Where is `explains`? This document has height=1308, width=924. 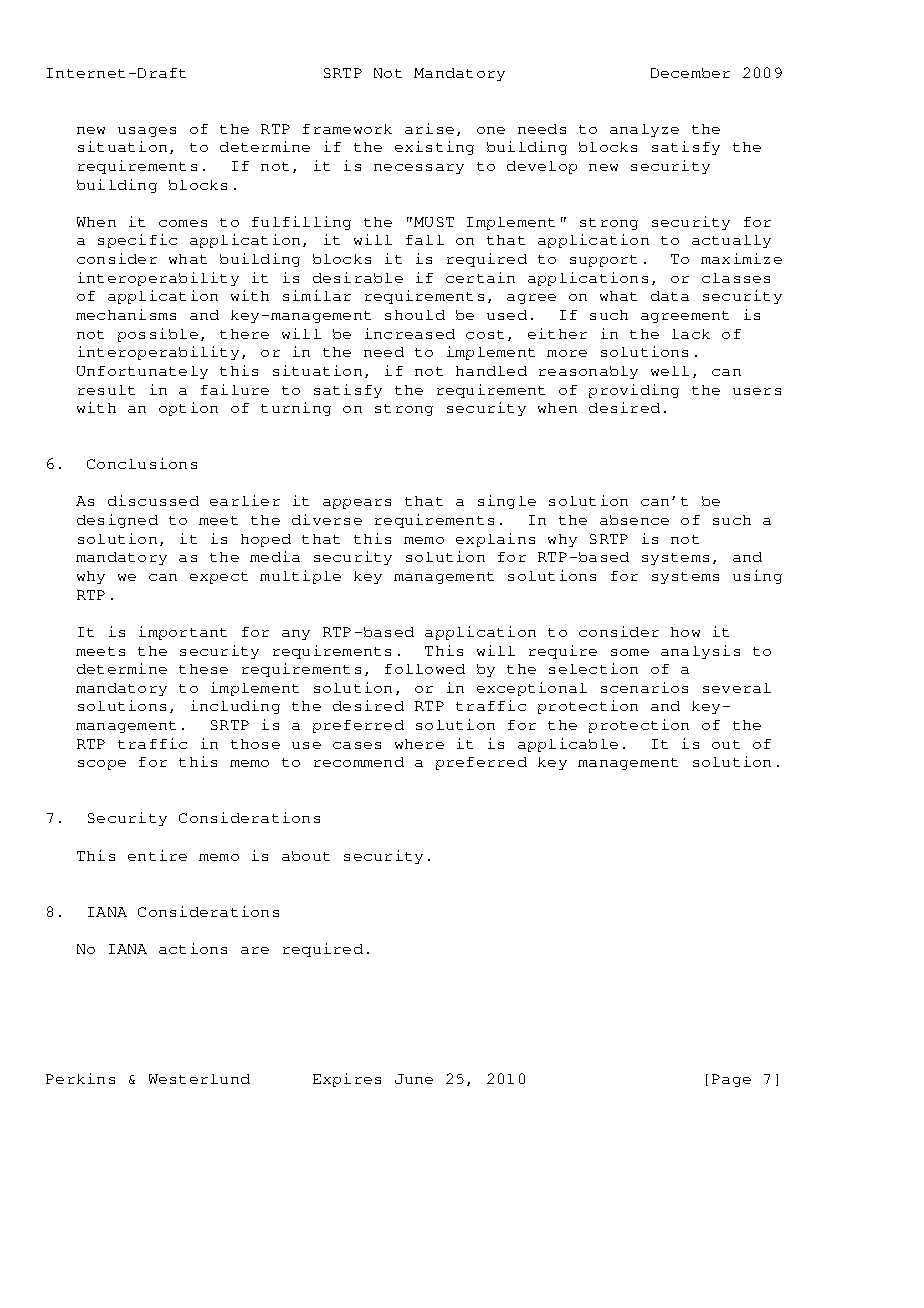 explains is located at coordinates (495, 540).
